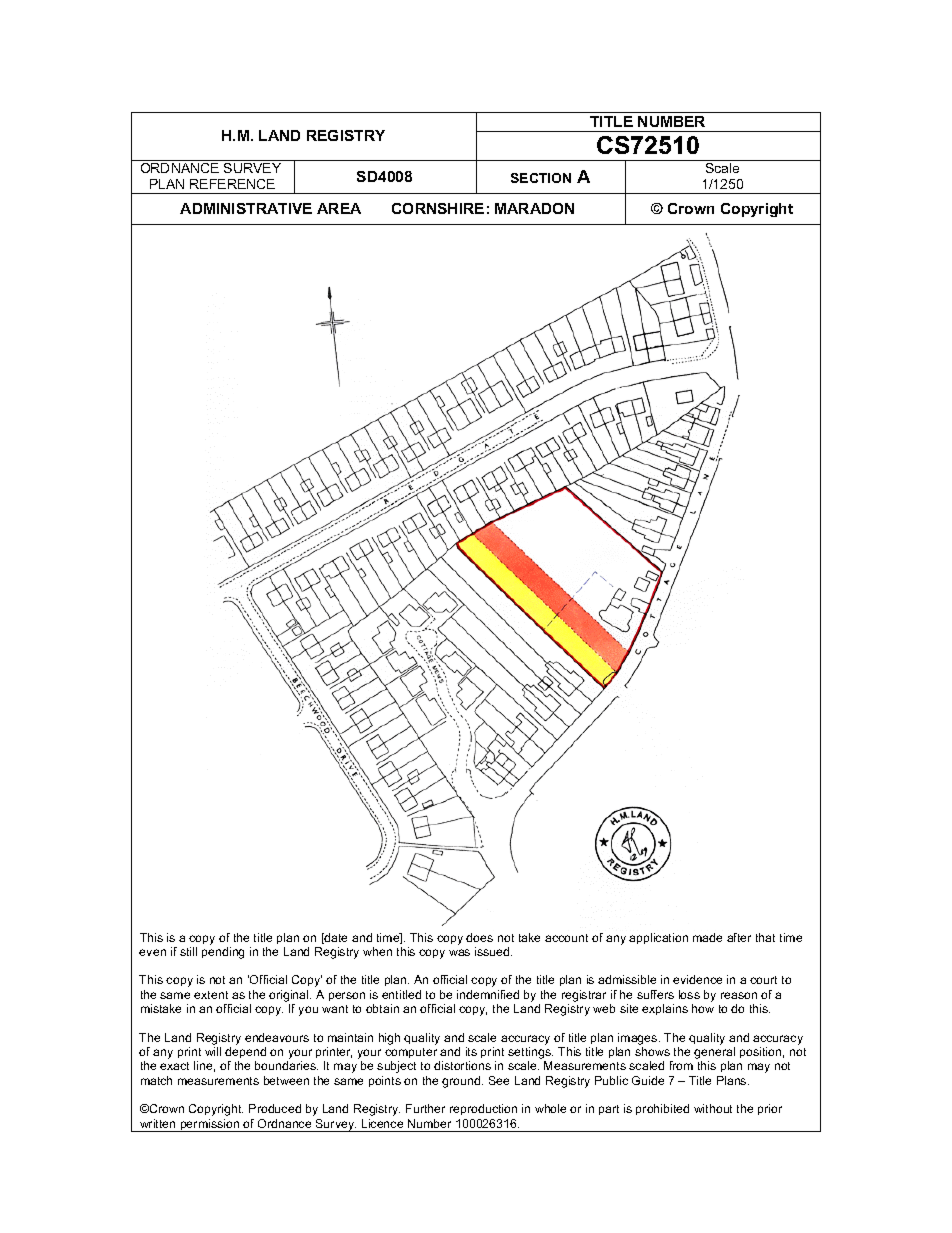 Image resolution: width=952 pixels, height=1233 pixels. What do you see at coordinates (223, 953) in the screenshot?
I see `pending` at bounding box center [223, 953].
